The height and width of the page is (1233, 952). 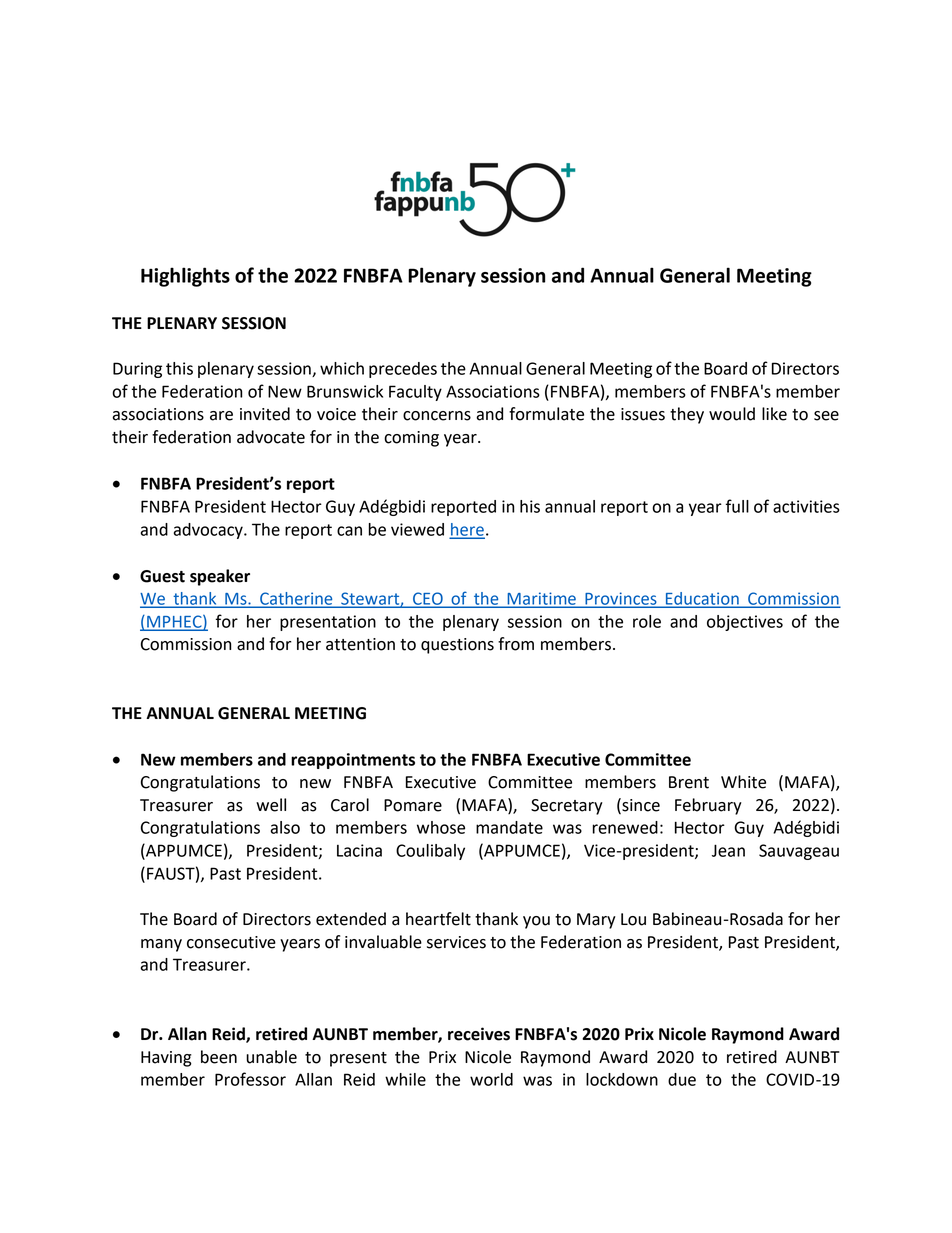 What do you see at coordinates (737, 506) in the page?
I see `full` at bounding box center [737, 506].
